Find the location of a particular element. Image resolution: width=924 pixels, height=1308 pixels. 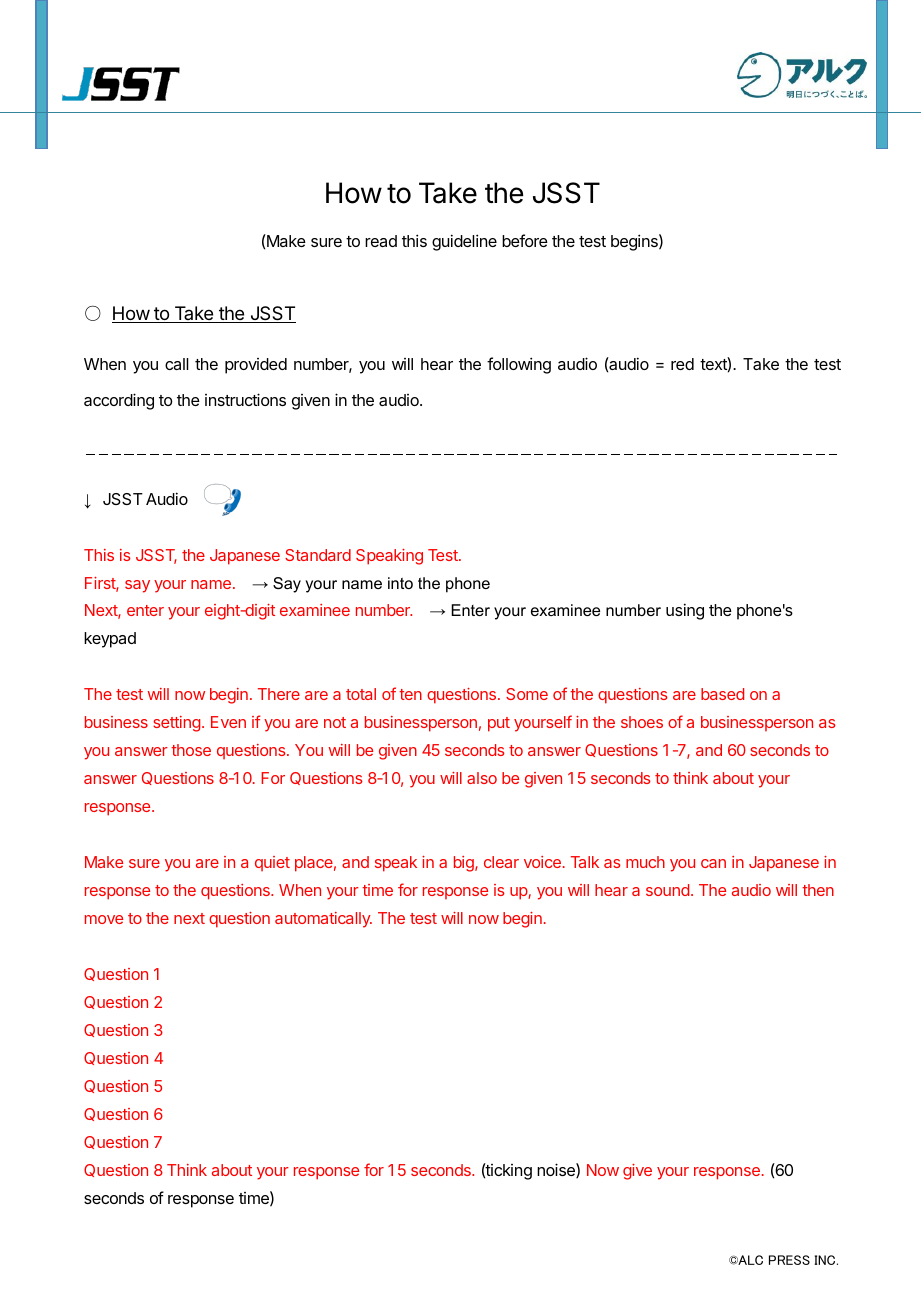

Standard is located at coordinates (318, 555).
